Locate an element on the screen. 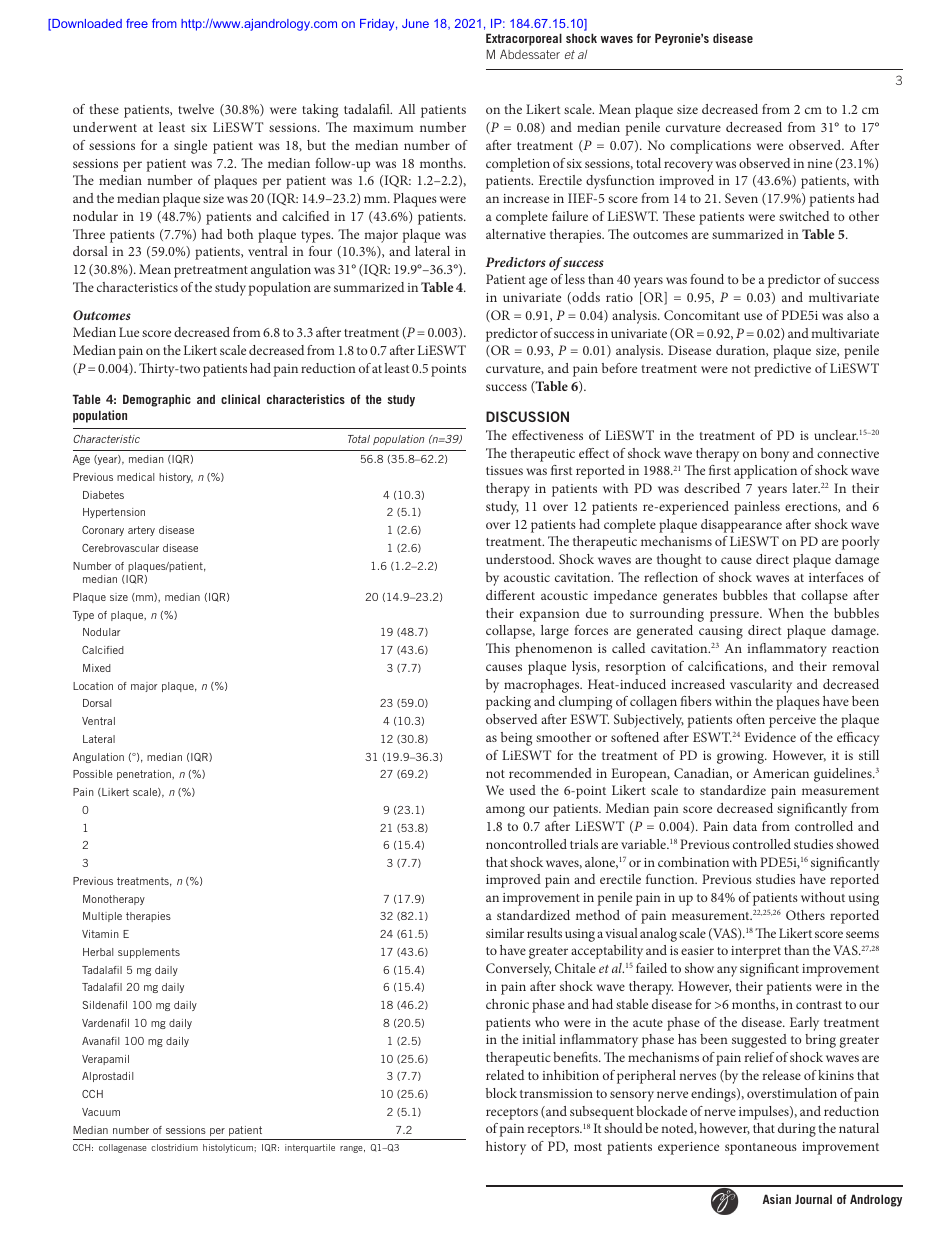  When is located at coordinates (786, 613).
